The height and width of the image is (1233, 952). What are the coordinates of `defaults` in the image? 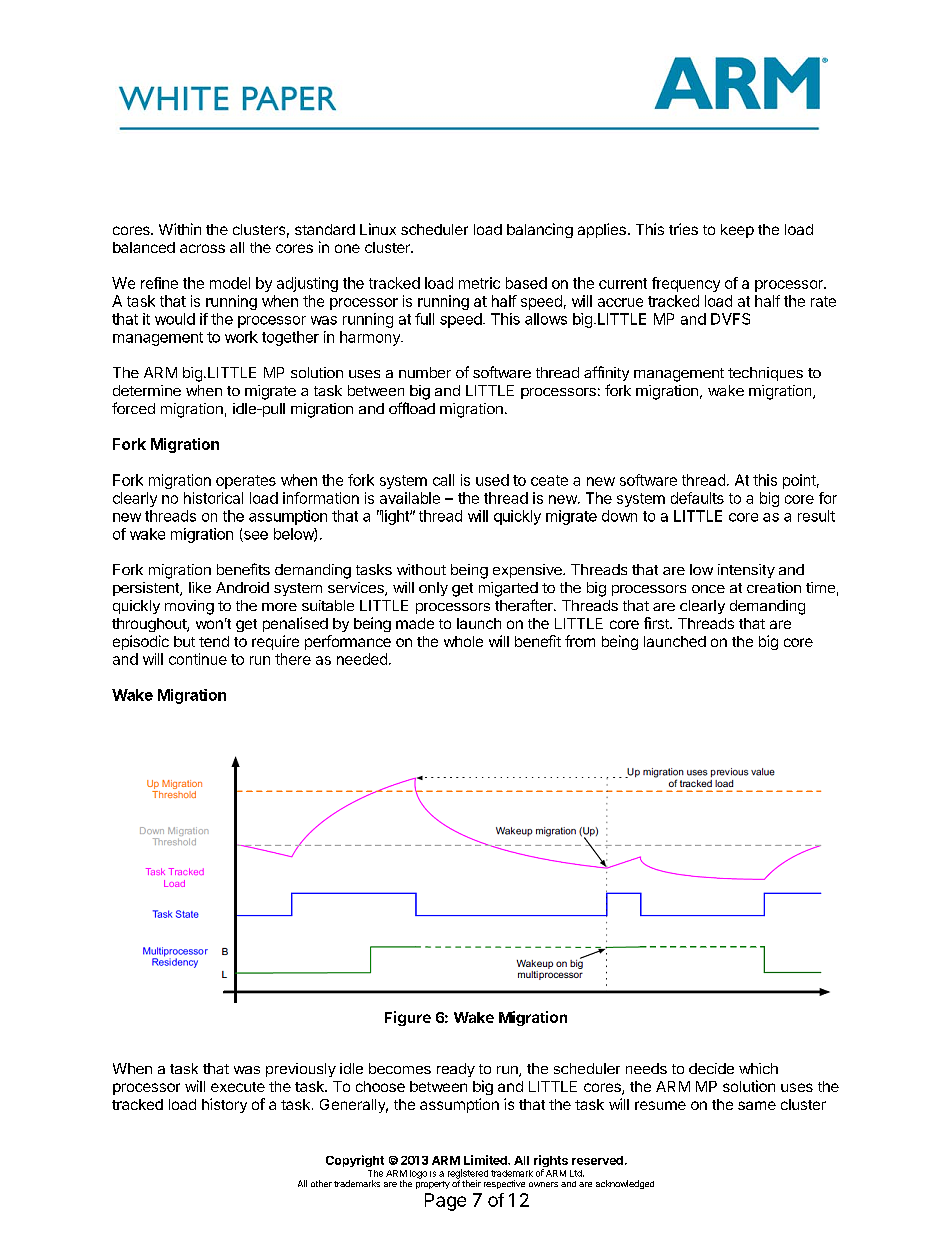 It's located at (697, 498).
